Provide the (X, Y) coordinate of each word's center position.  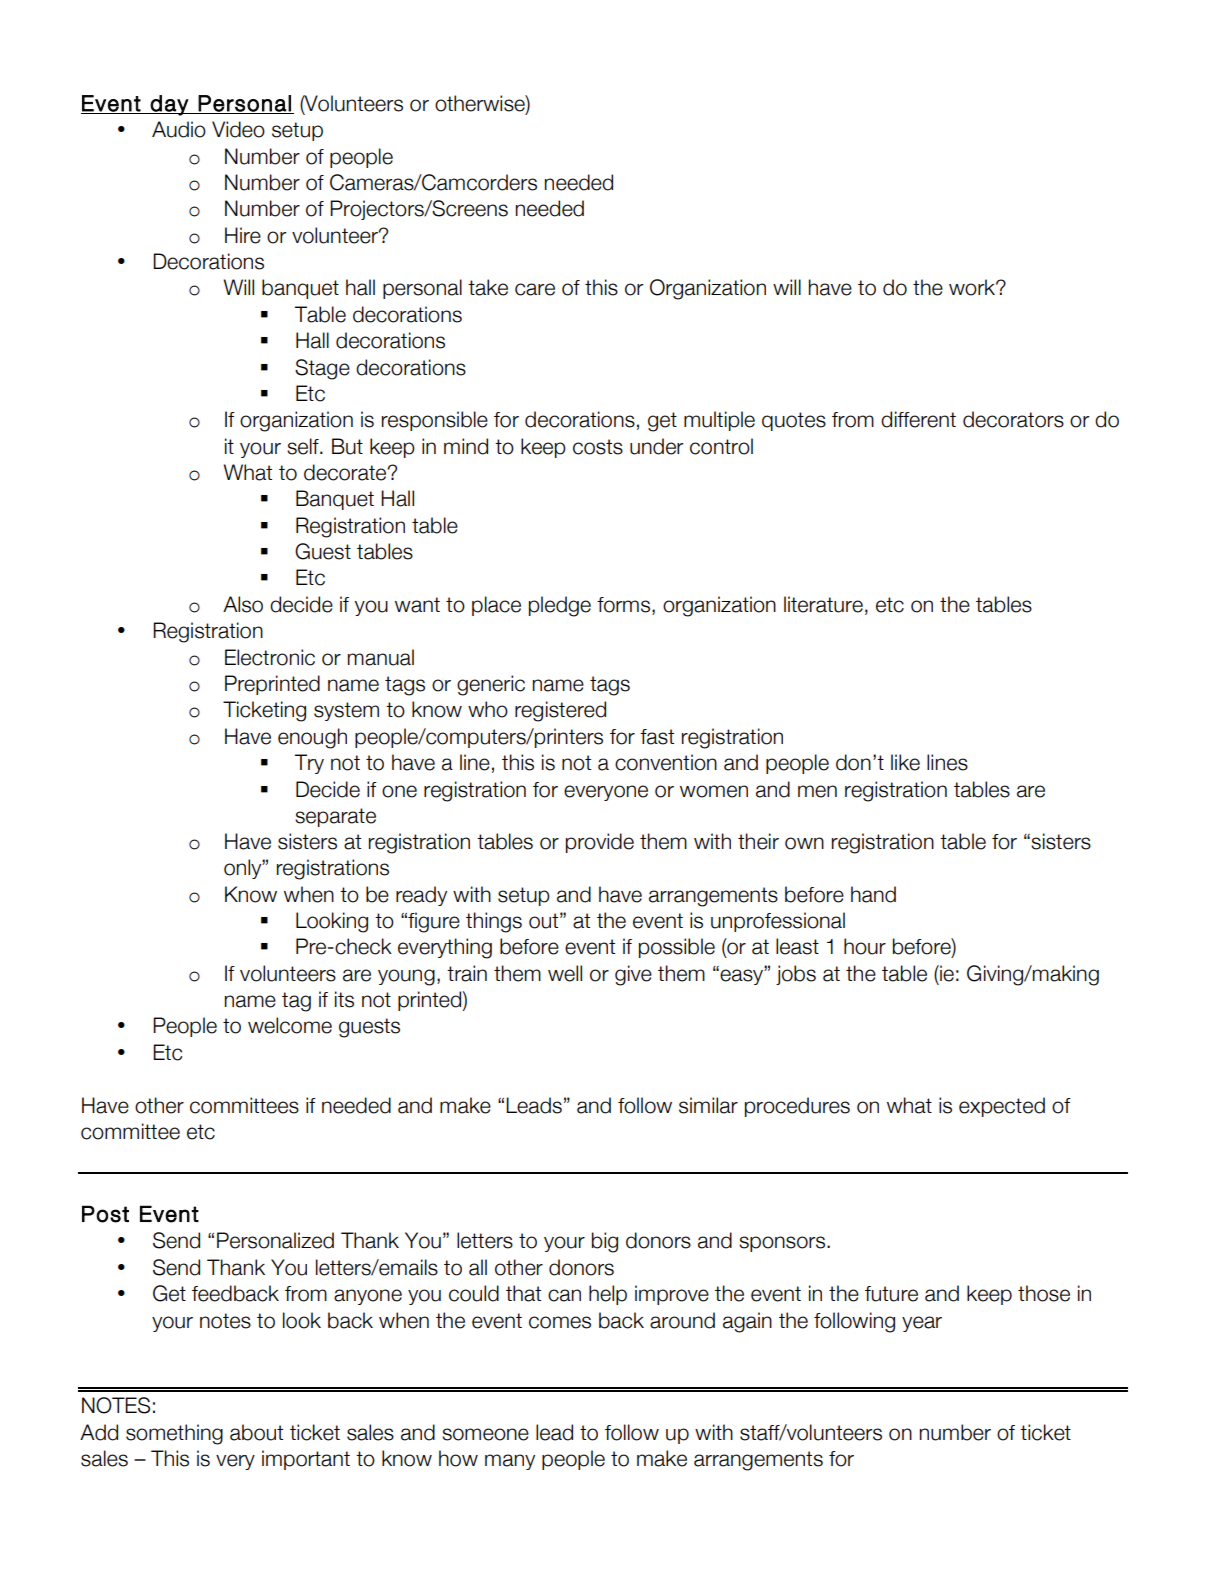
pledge (560, 606)
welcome (290, 1025)
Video (238, 129)
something (174, 1434)
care (535, 289)
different (918, 419)
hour (865, 946)
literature (823, 604)
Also (243, 604)
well (565, 973)
